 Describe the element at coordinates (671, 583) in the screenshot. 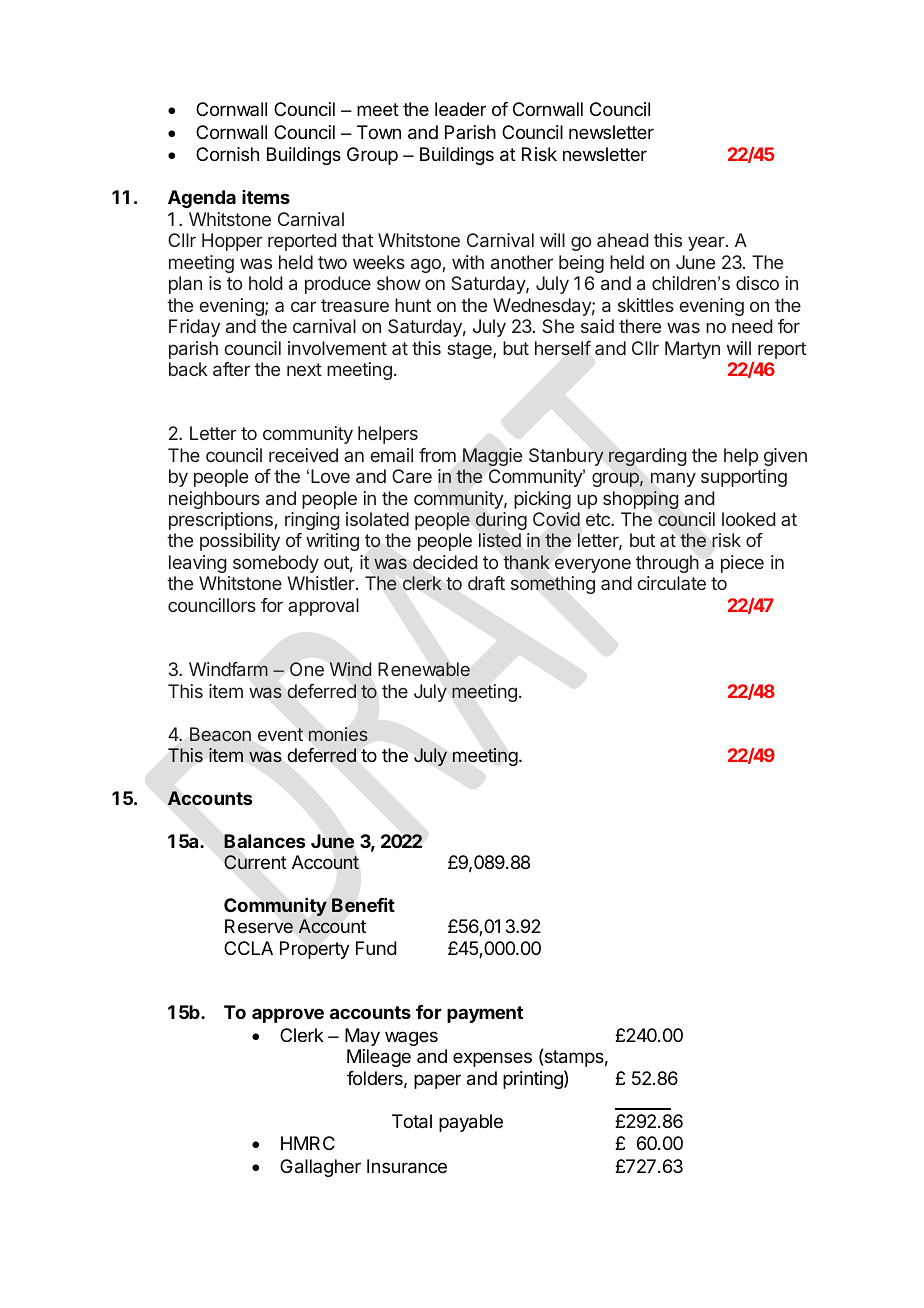

I see `circulate` at that location.
